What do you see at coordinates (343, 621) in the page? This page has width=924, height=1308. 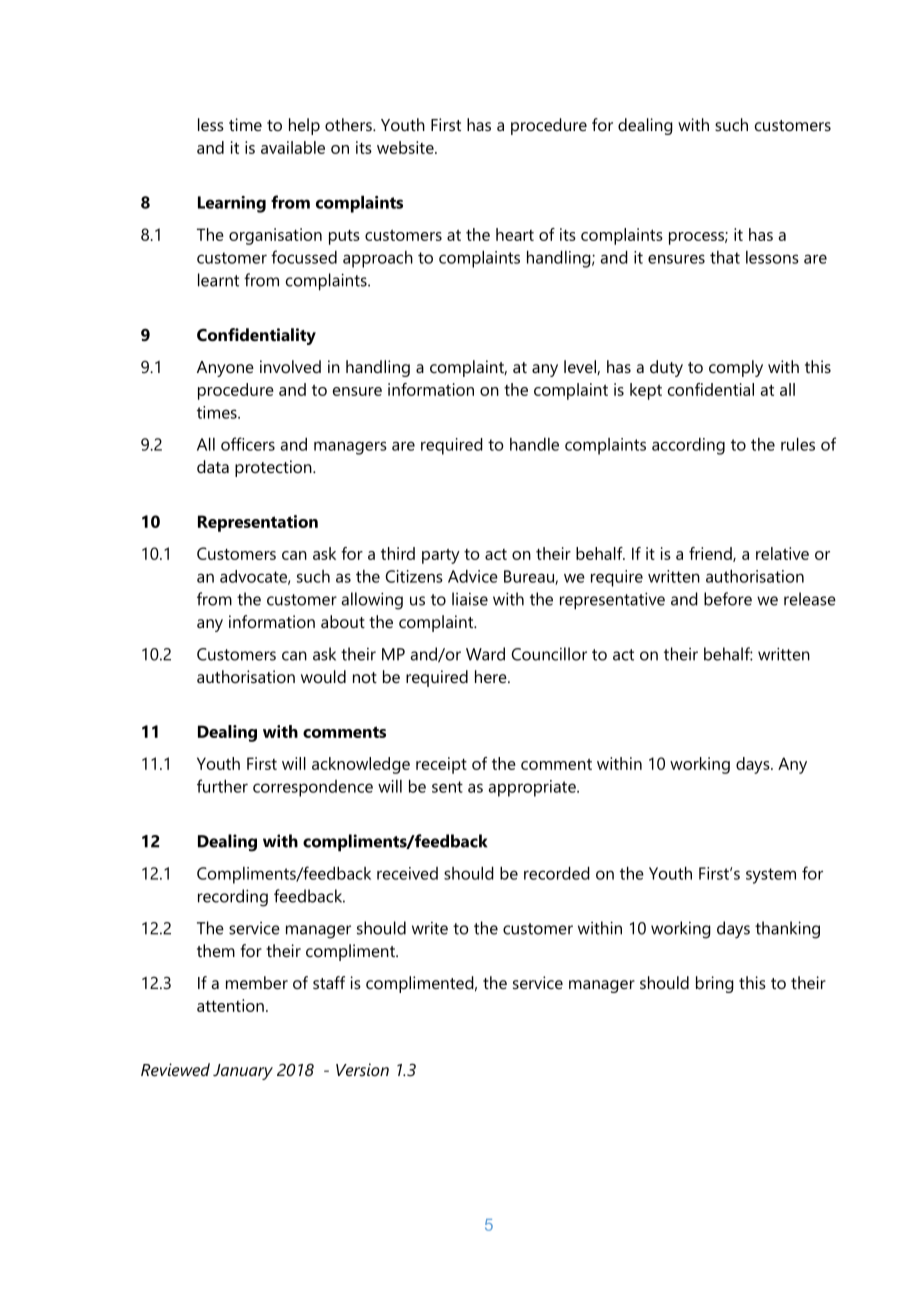 I see `about` at bounding box center [343, 621].
